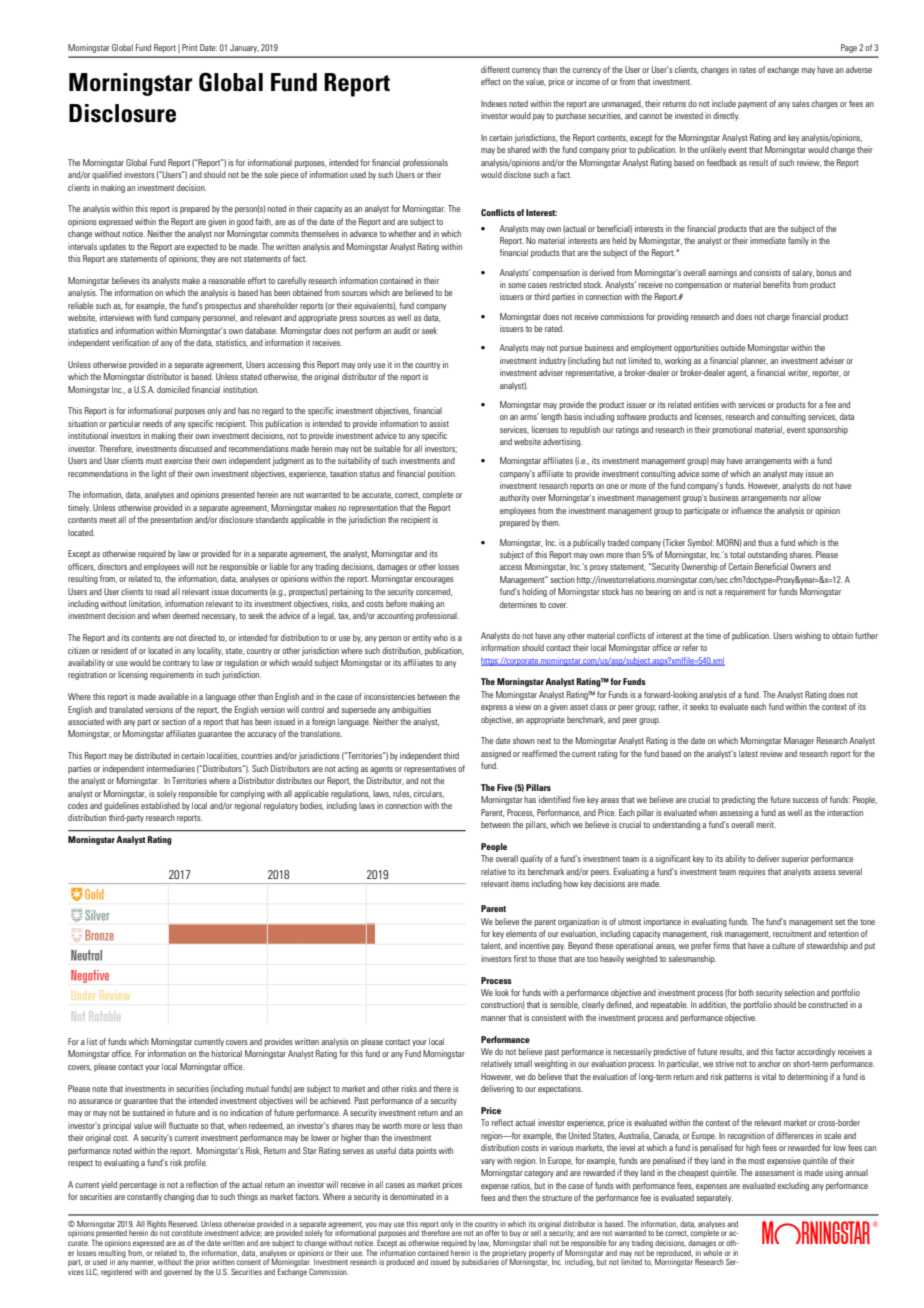  I want to click on constitute, so click(187, 1233).
